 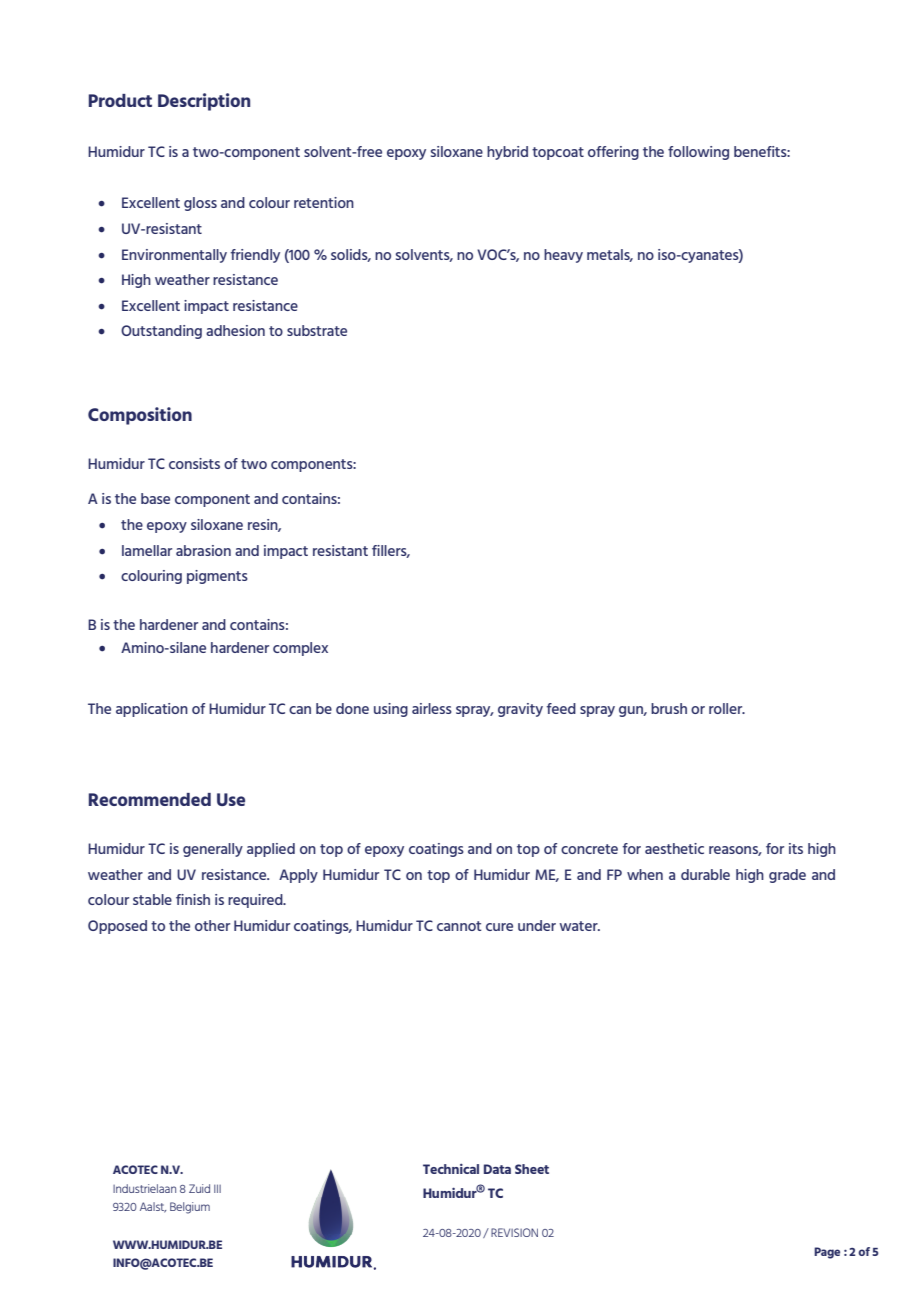 What do you see at coordinates (194, 463) in the screenshot?
I see `consists` at bounding box center [194, 463].
